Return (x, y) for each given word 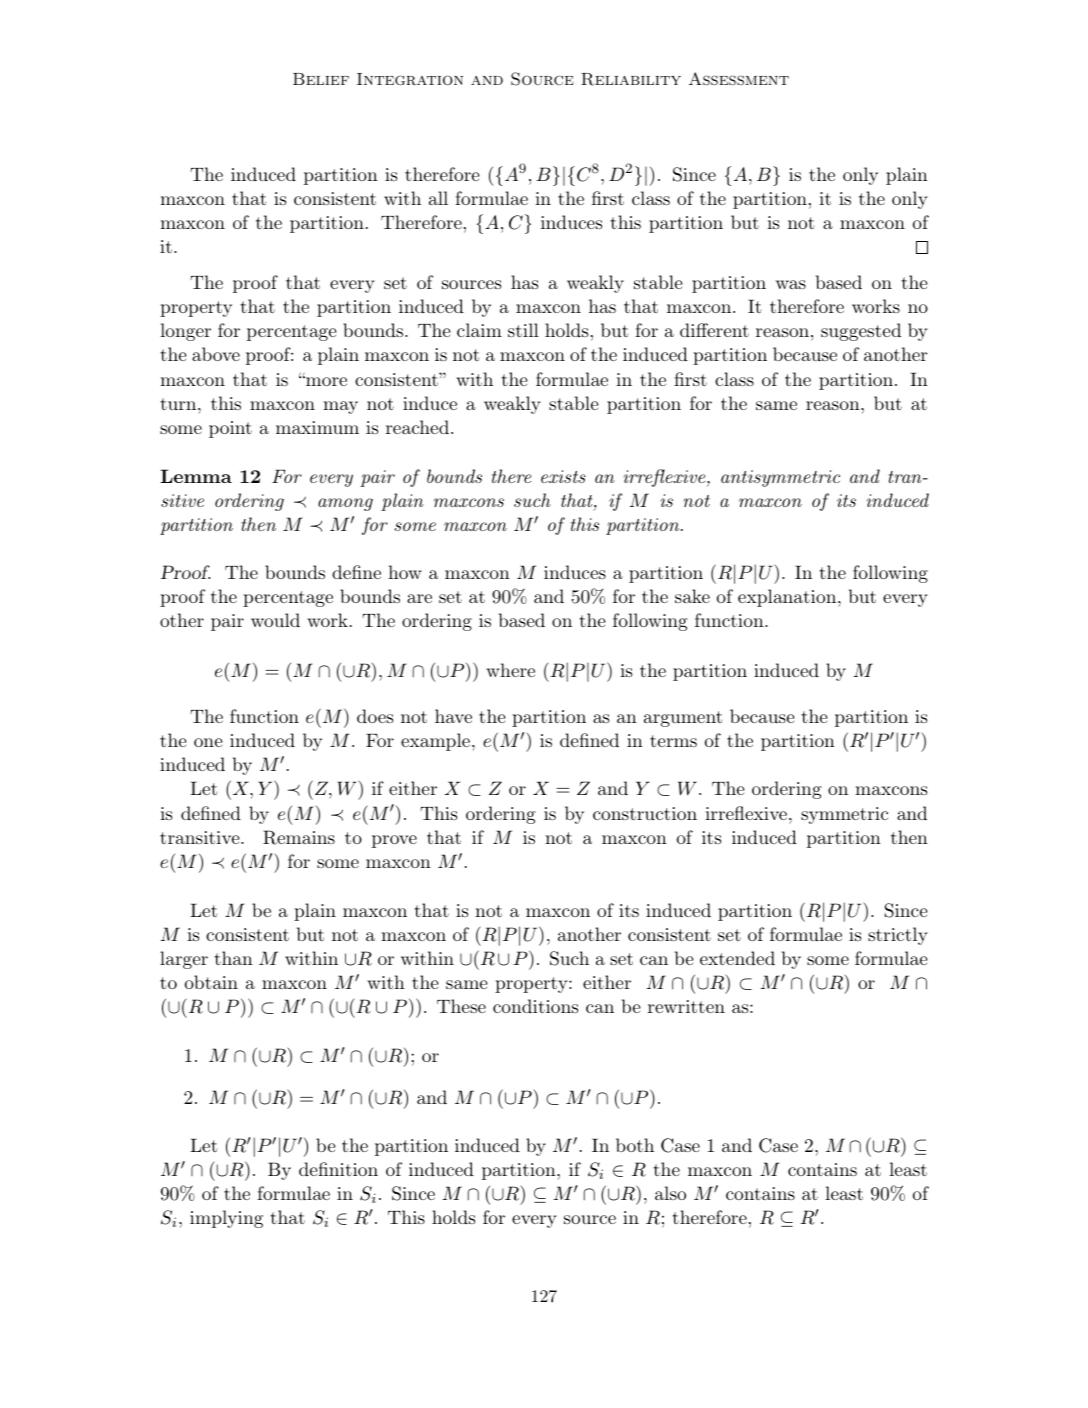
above (216, 354)
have (453, 716)
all (438, 198)
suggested (861, 332)
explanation (787, 598)
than (234, 958)
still (523, 330)
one (208, 742)
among (345, 504)
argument (683, 719)
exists (563, 476)
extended (737, 958)
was (791, 284)
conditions (535, 1006)
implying (226, 1219)
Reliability (631, 79)
